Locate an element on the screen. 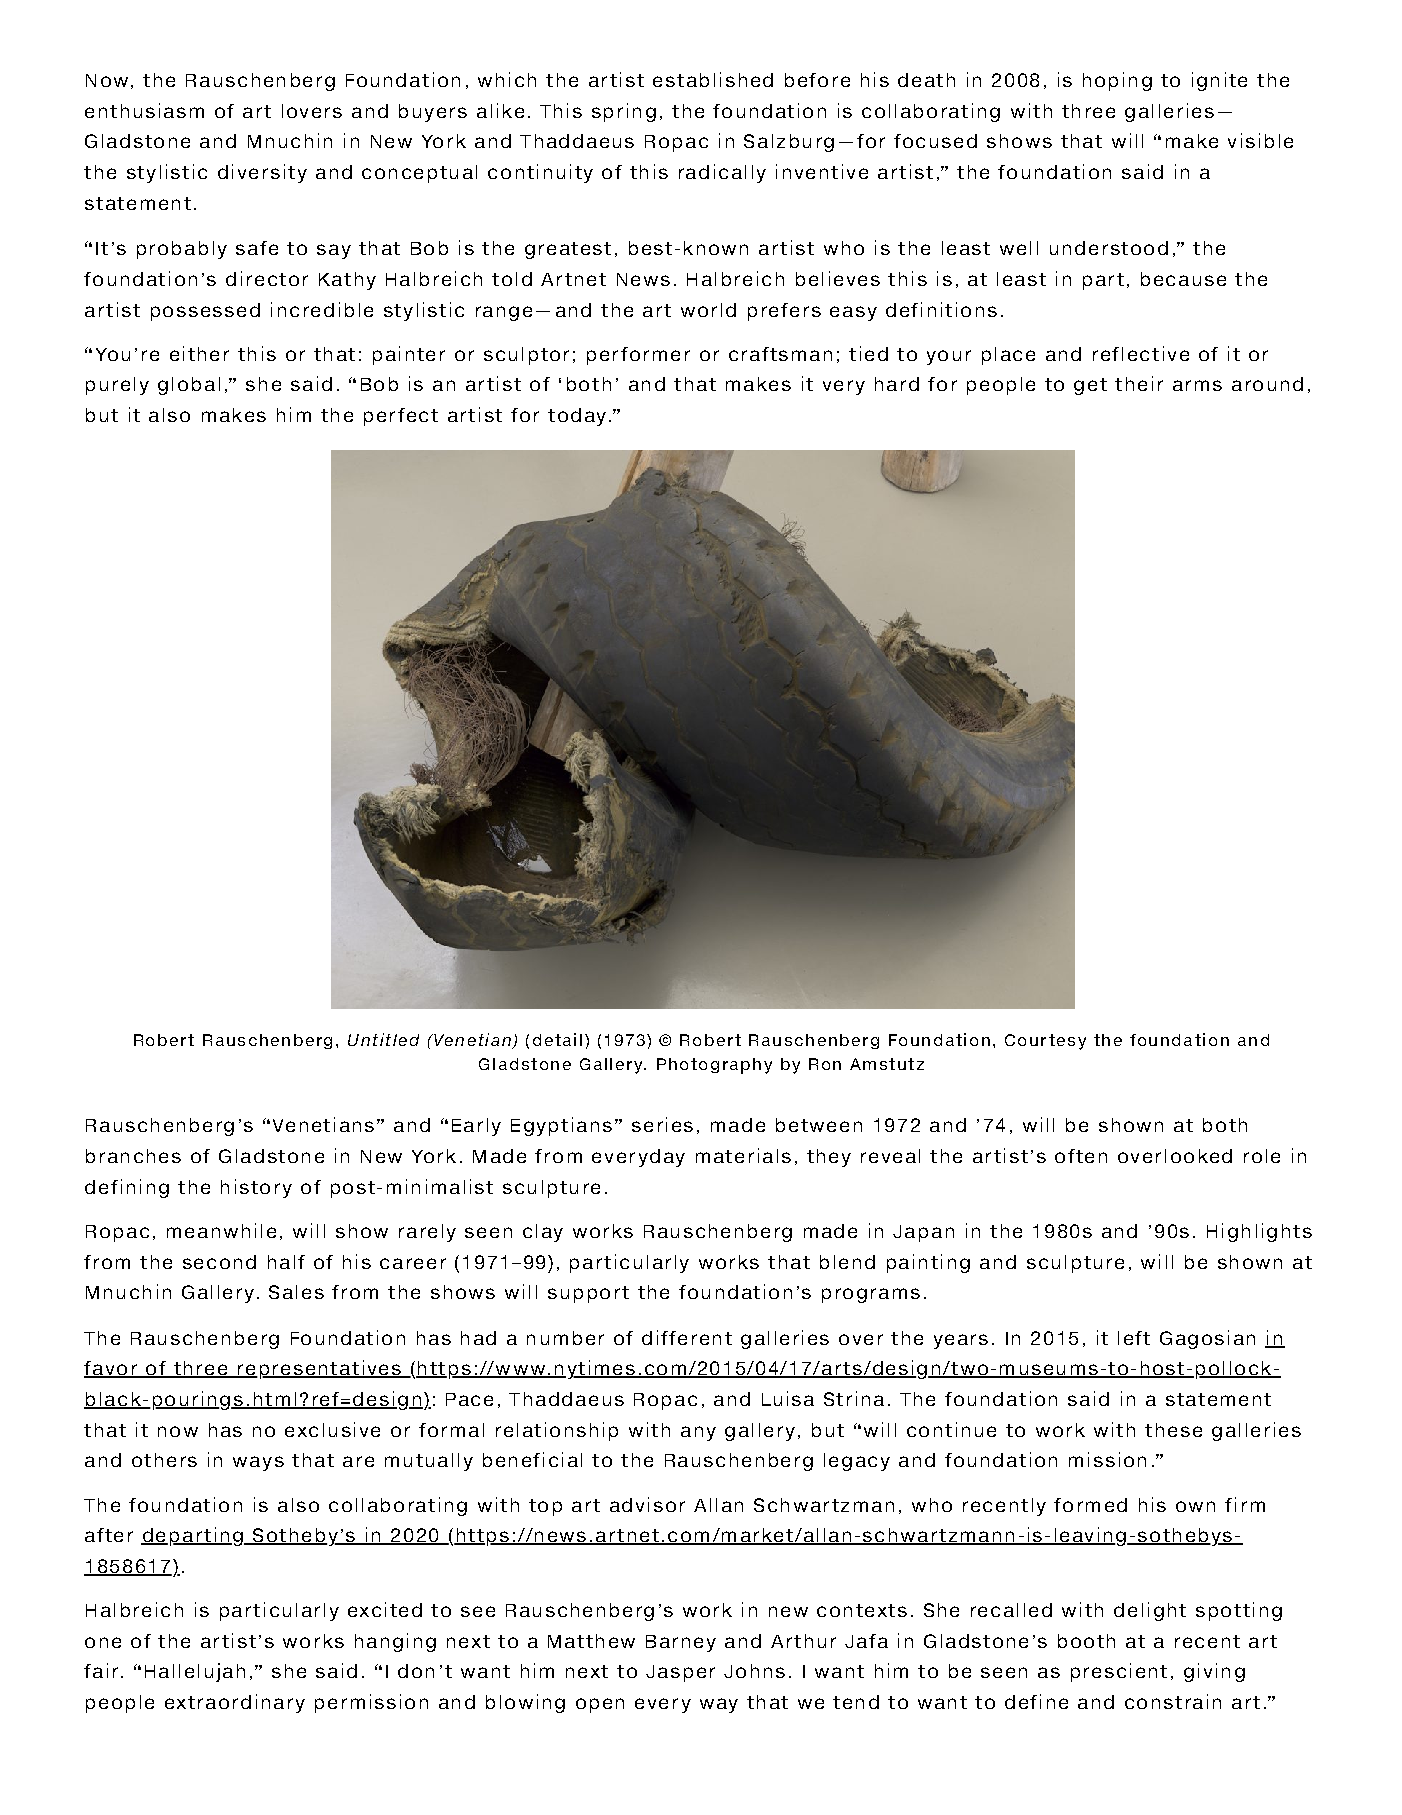 The width and height of the screenshot is (1402, 1815). detail is located at coordinates (557, 1039).
